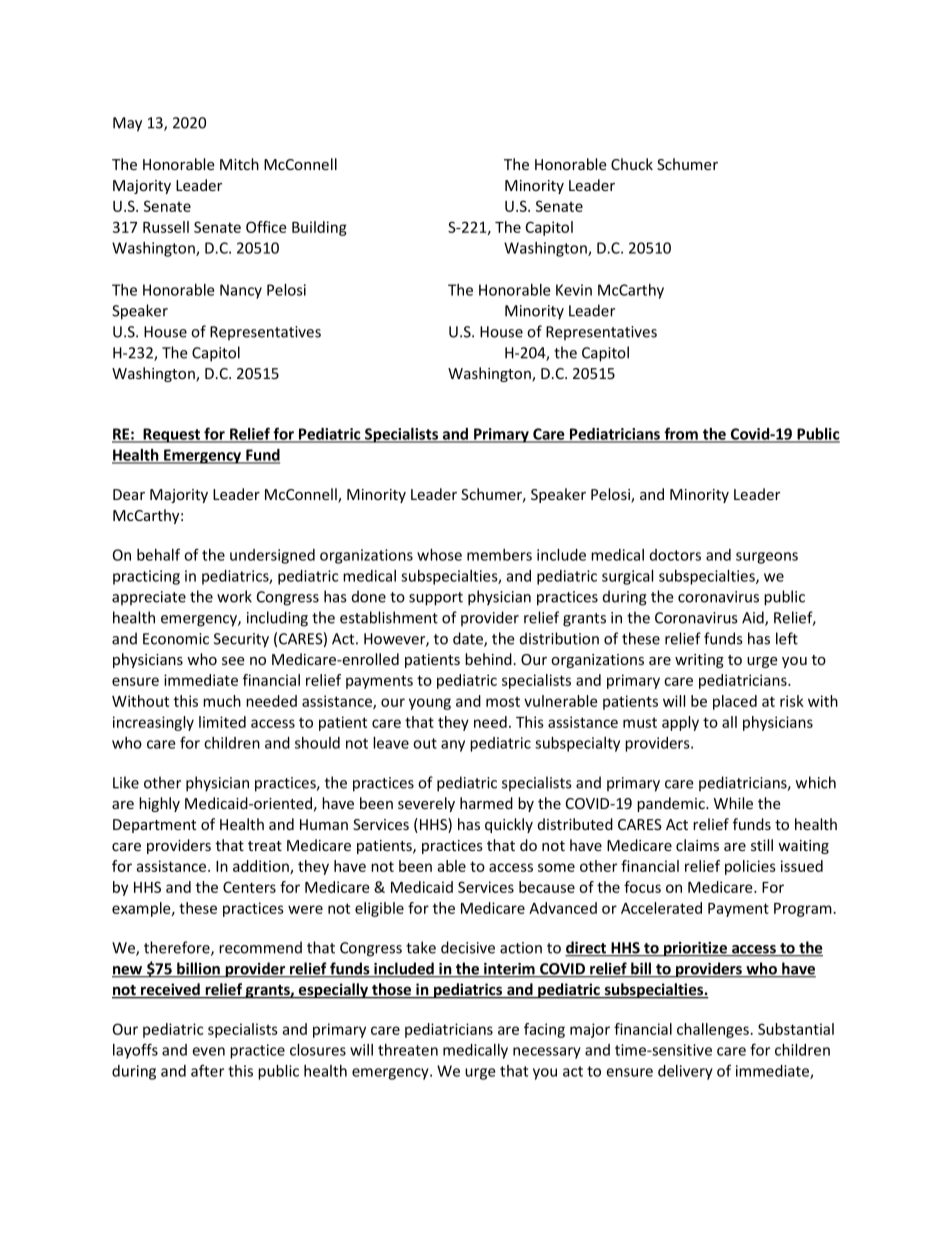  Describe the element at coordinates (208, 1051) in the screenshot. I see `even` at that location.
